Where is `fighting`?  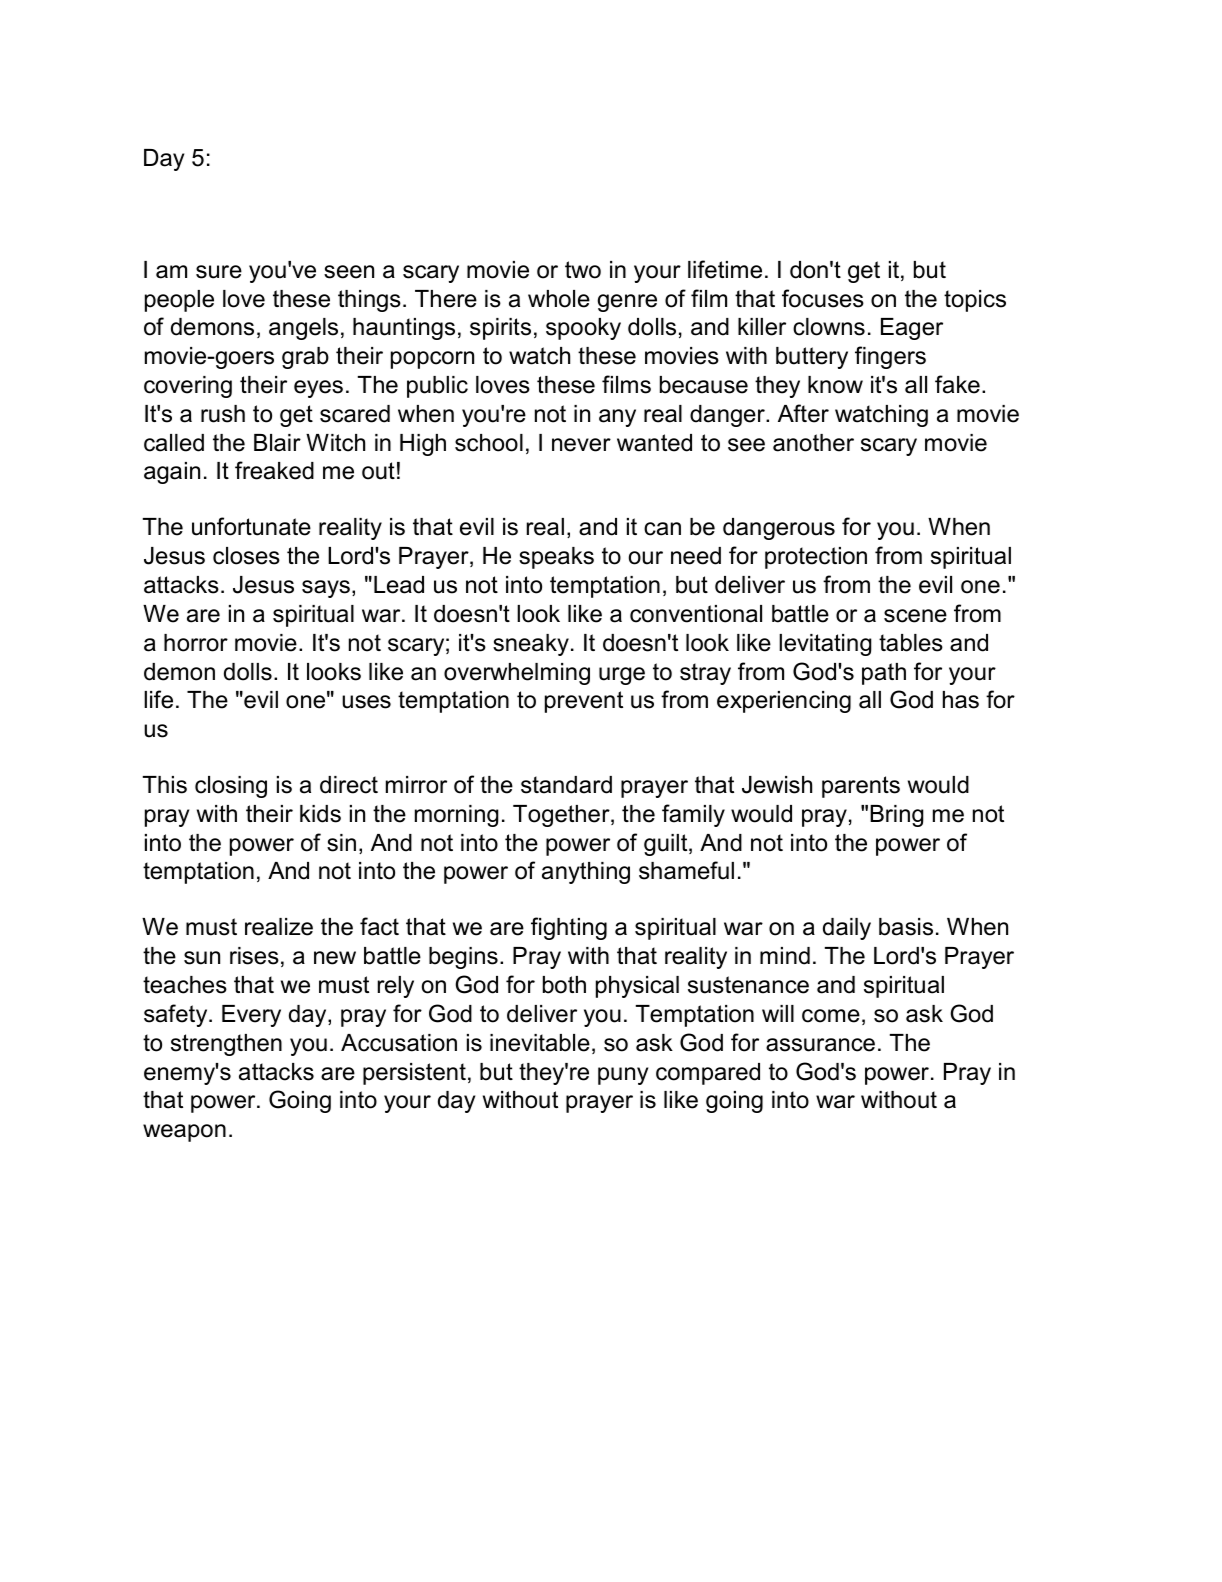 fighting is located at coordinates (569, 928).
